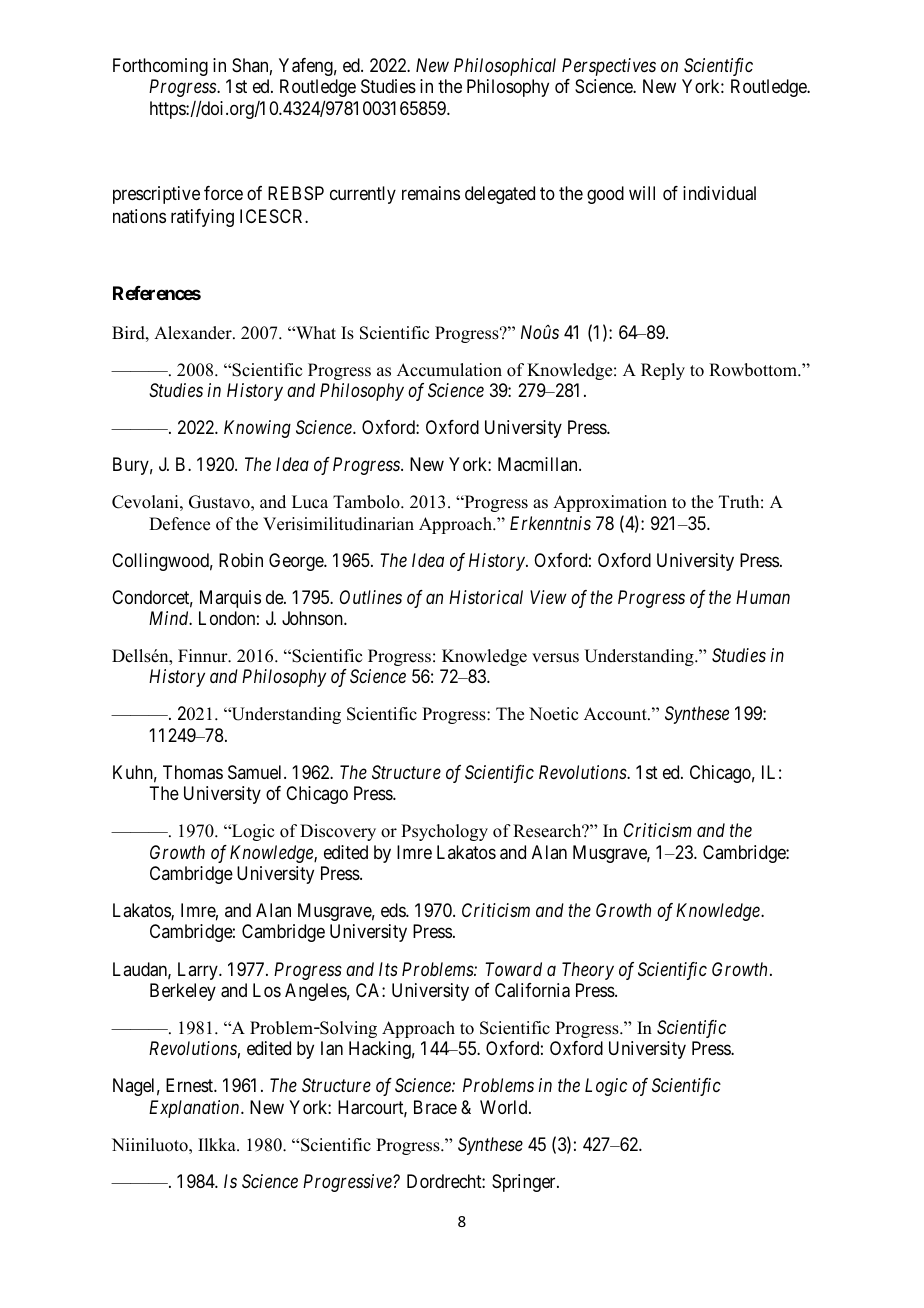 This screenshot has width=924, height=1308. What do you see at coordinates (193, 772) in the screenshot?
I see `Thomas` at bounding box center [193, 772].
